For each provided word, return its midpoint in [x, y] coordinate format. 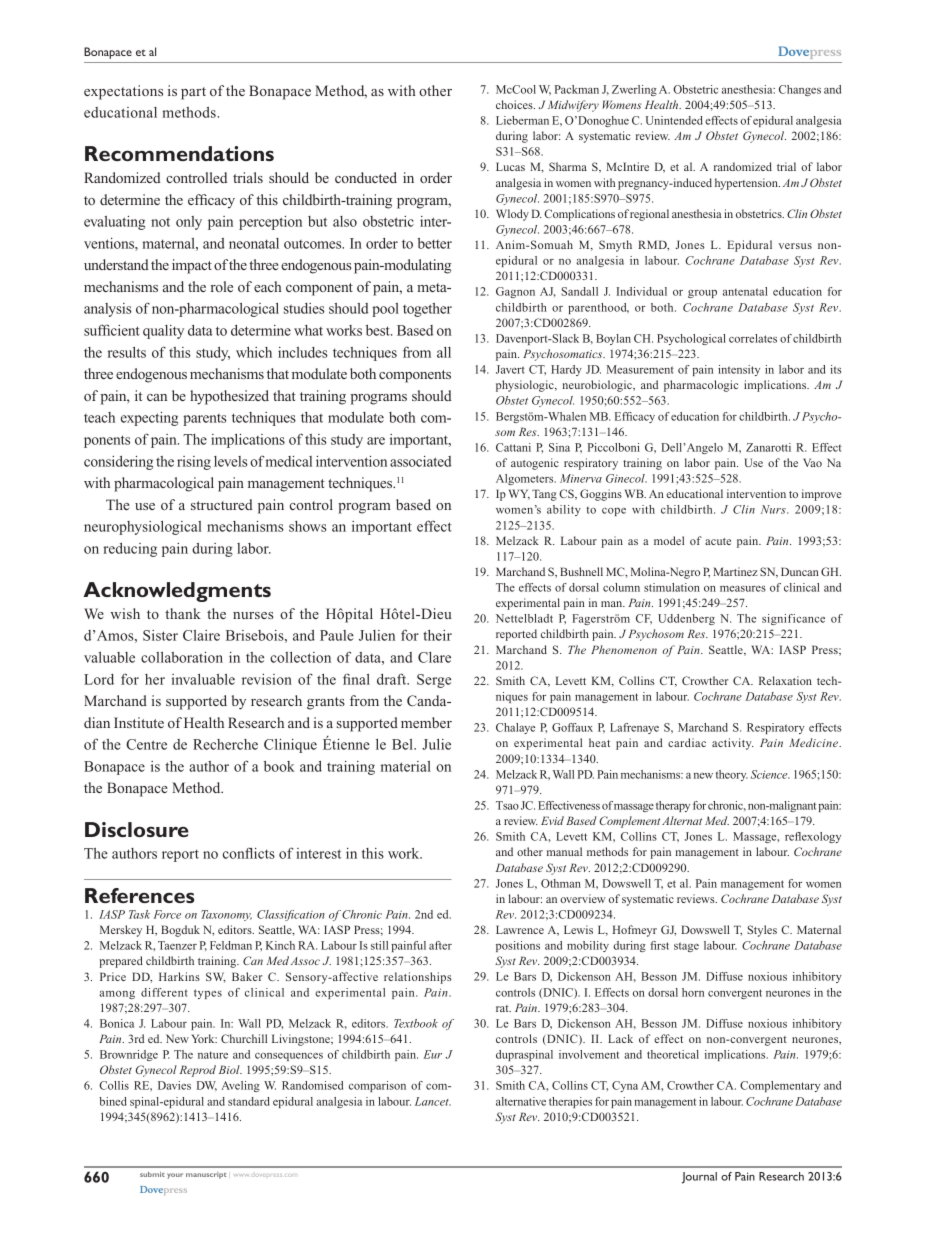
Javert [510, 369]
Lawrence [520, 929]
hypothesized [229, 397]
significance [793, 619]
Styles [762, 931]
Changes [800, 90]
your [175, 1176]
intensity [739, 370]
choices [515, 104]
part [193, 93]
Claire [201, 635]
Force [167, 914]
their [437, 635]
